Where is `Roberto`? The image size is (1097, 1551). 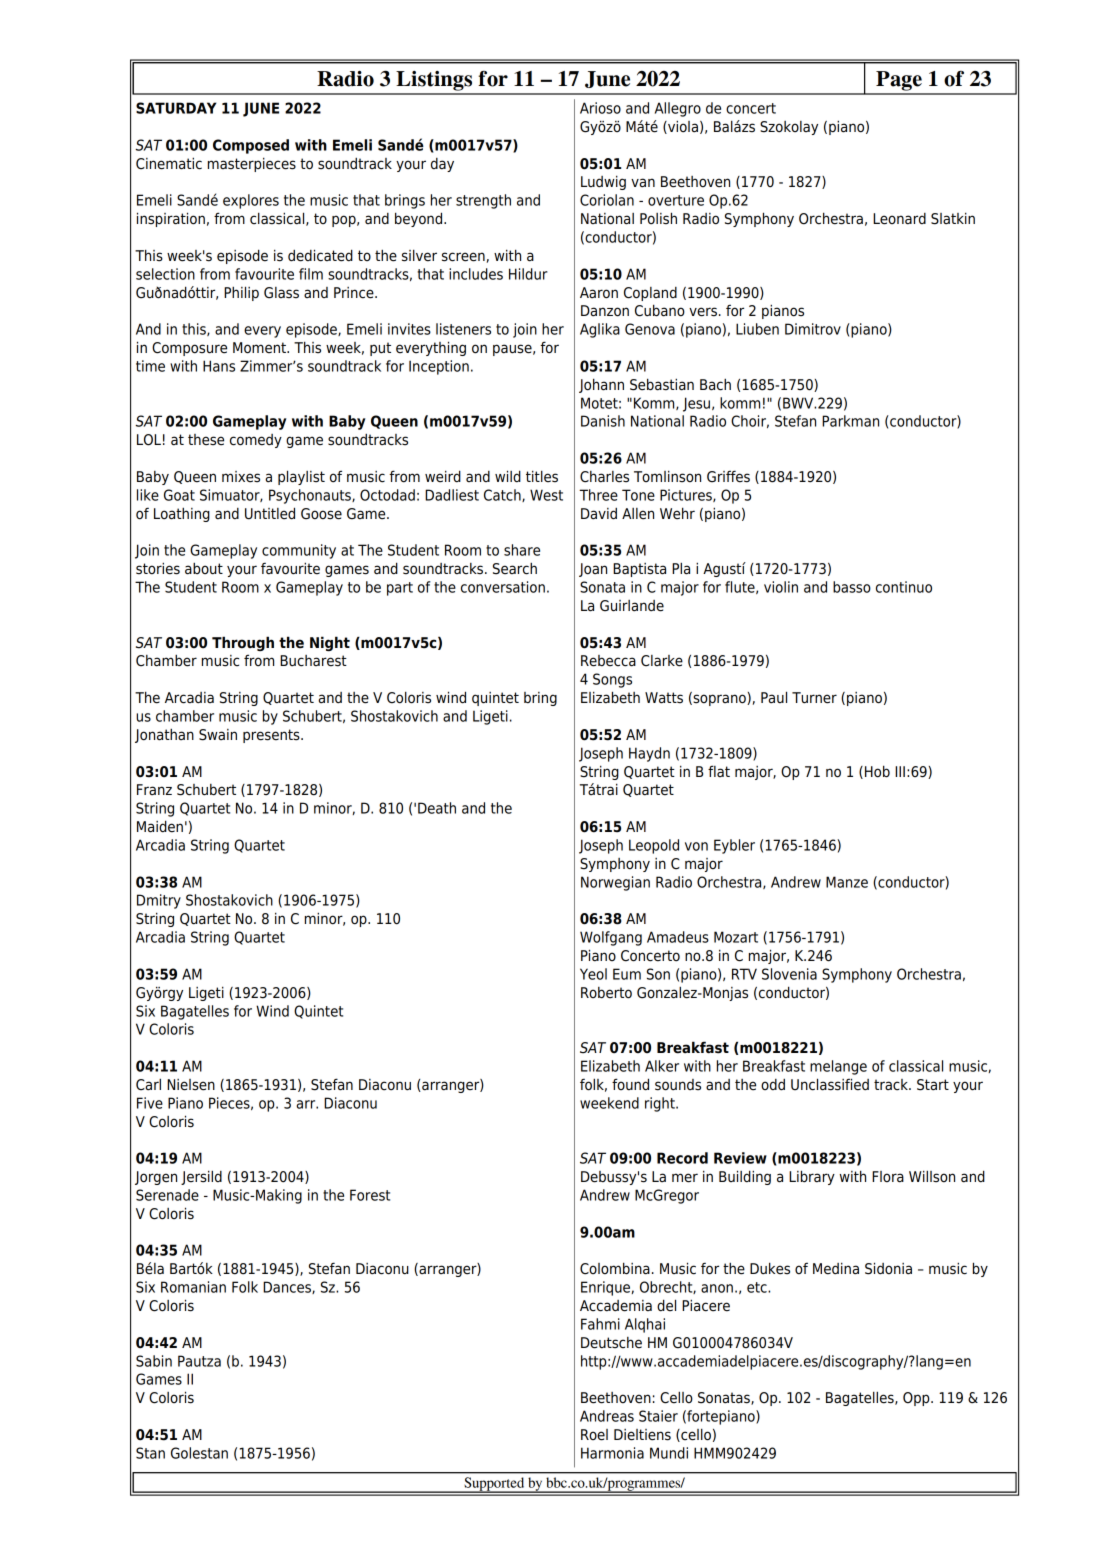 Roberto is located at coordinates (606, 993).
